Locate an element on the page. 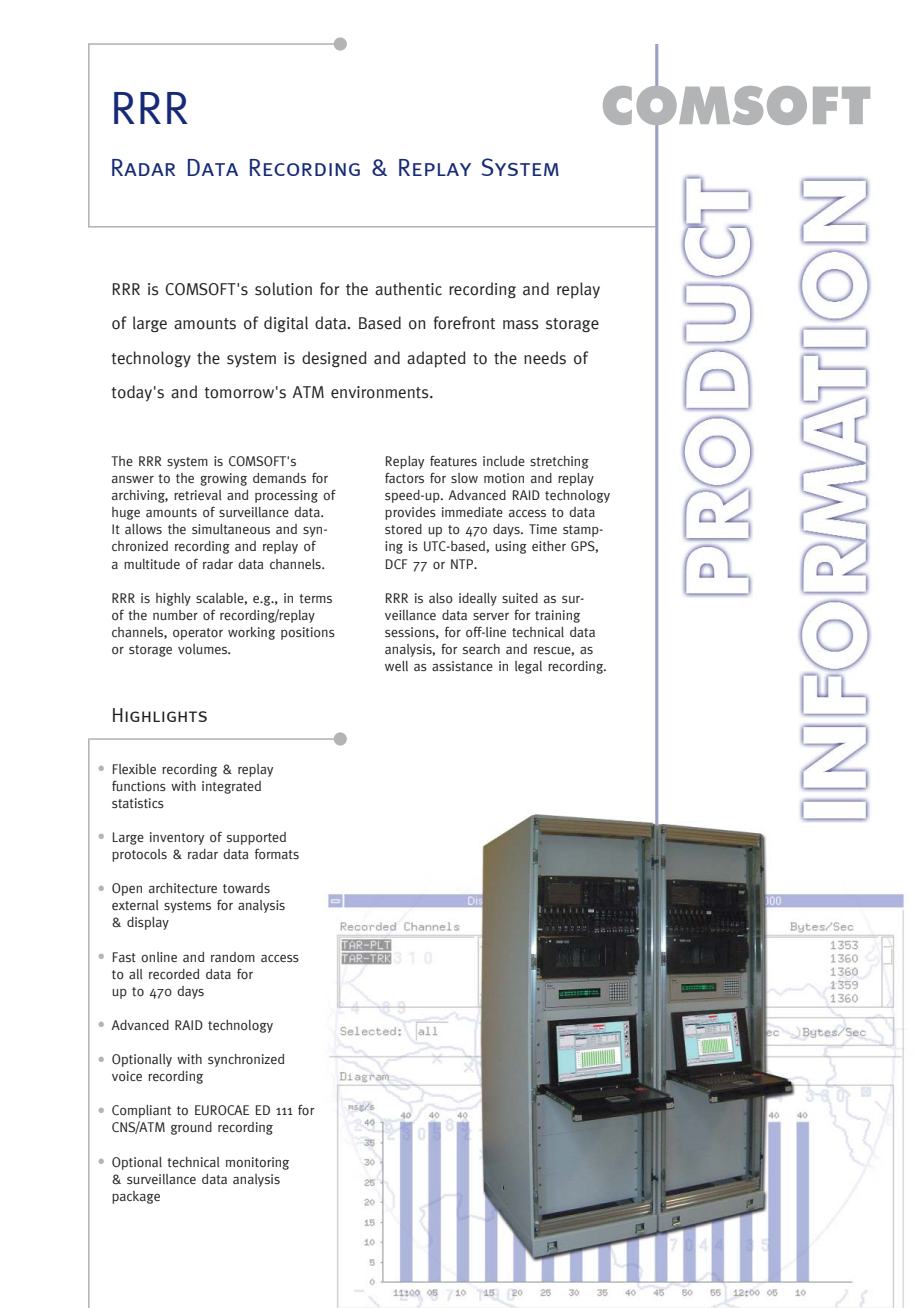  digital is located at coordinates (286, 324).
